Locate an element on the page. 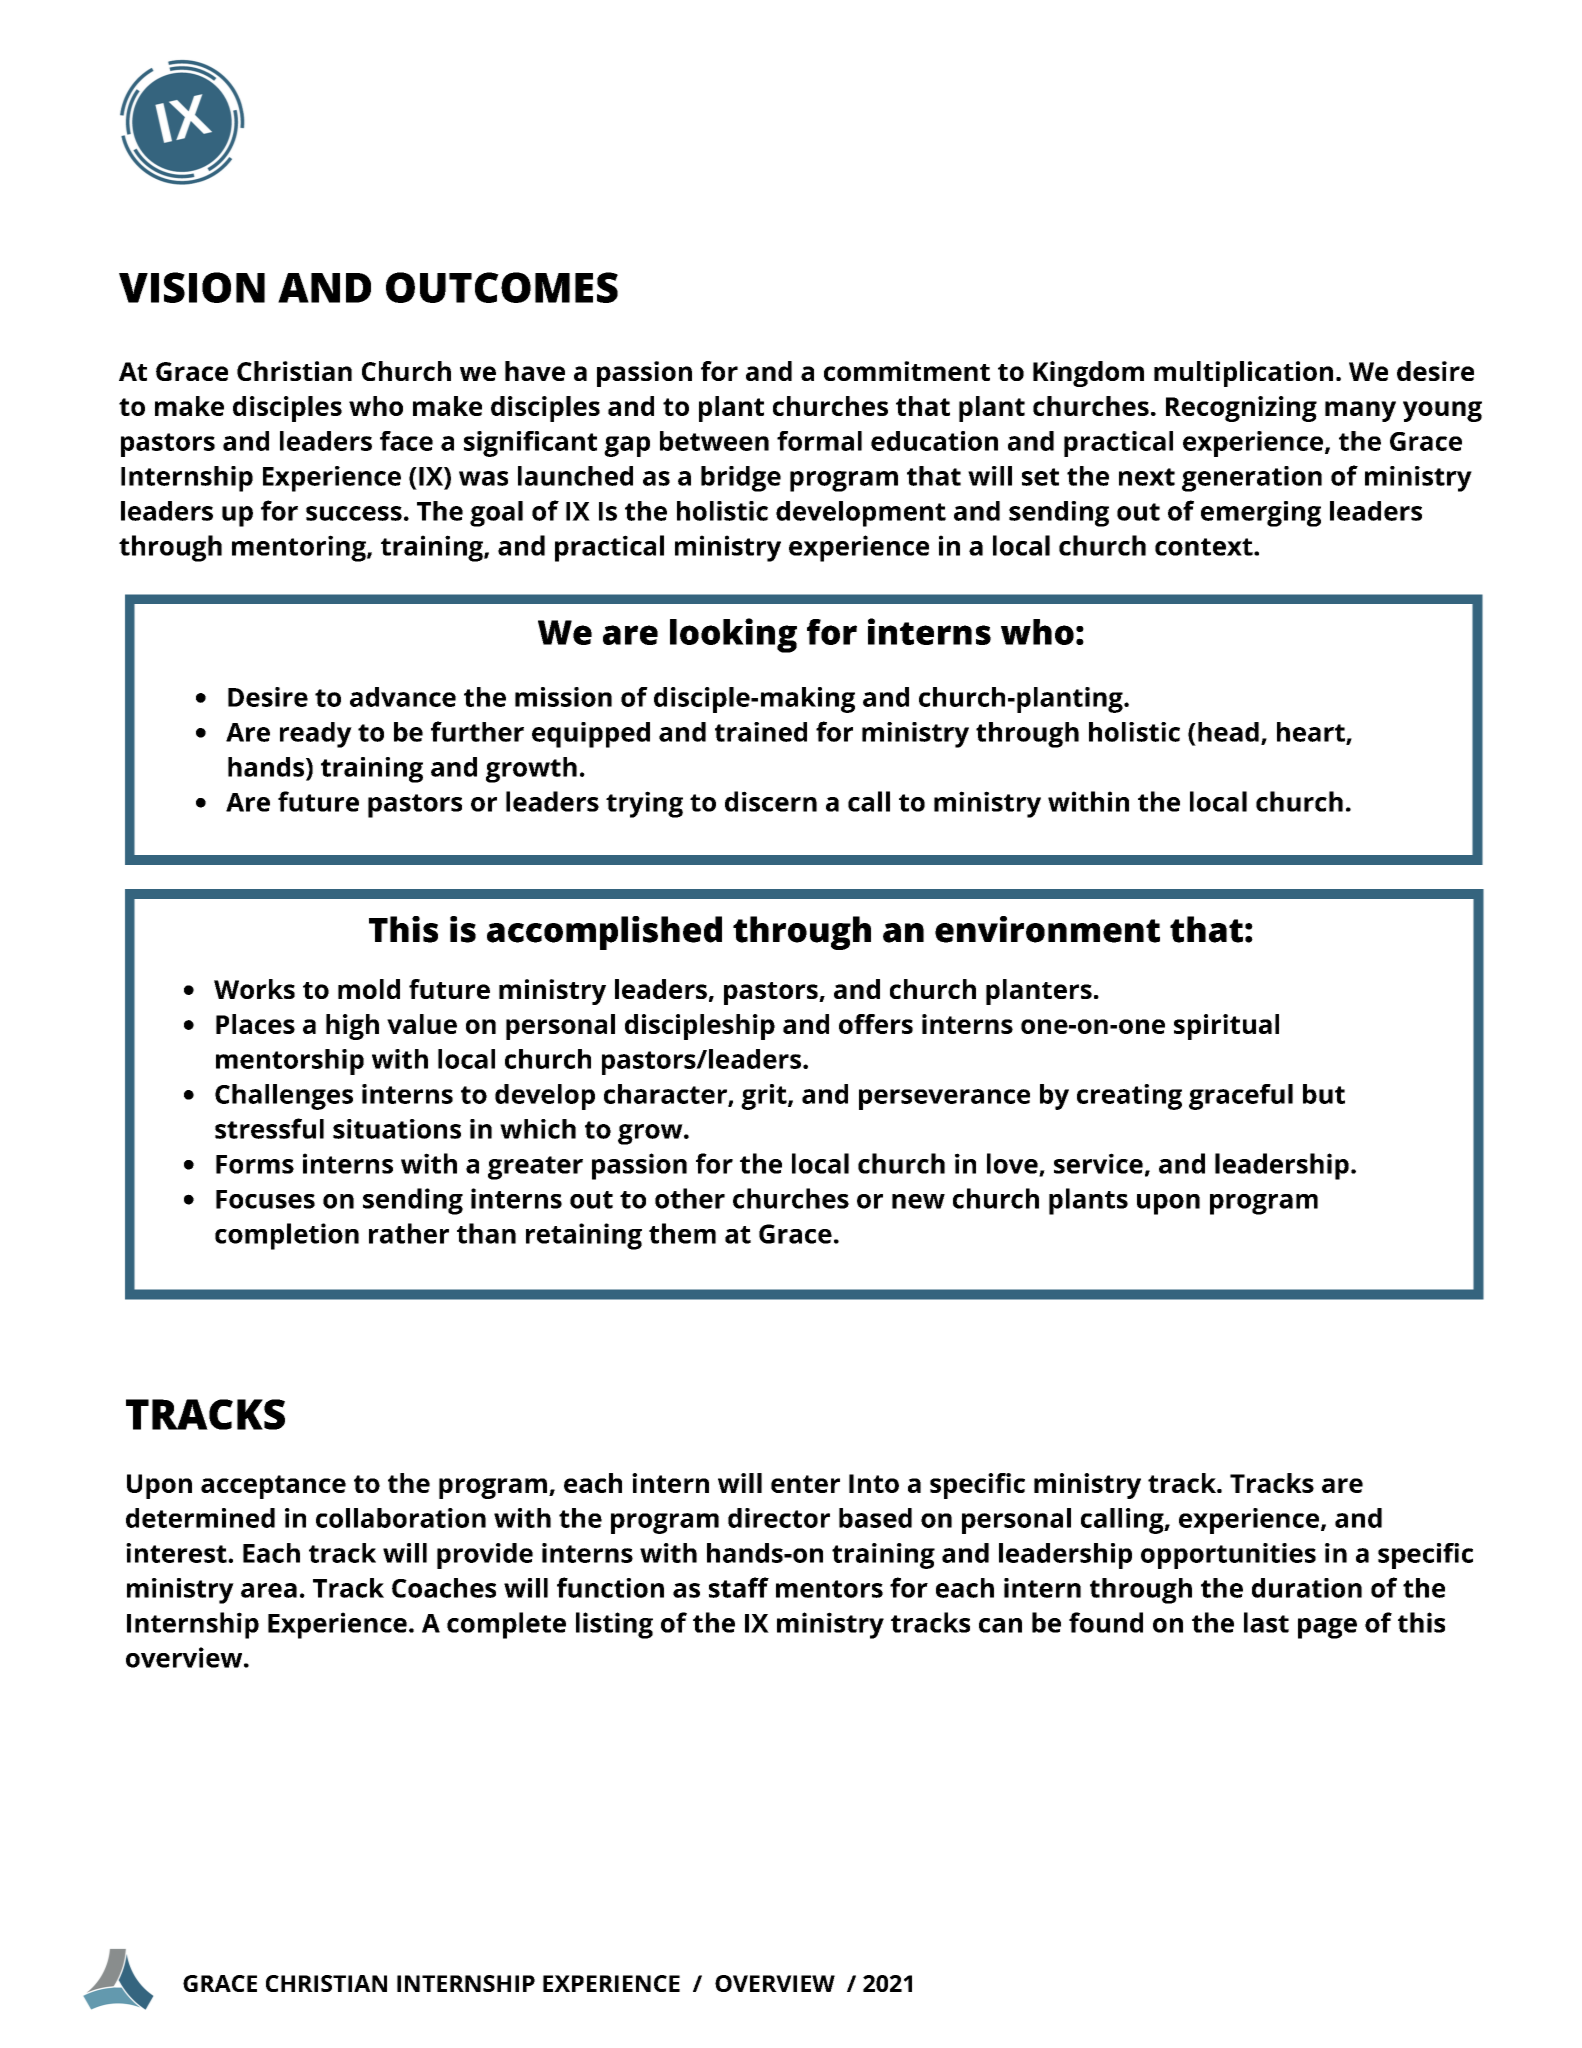 Image resolution: width=1582 pixels, height=2048 pixels. commitment is located at coordinates (907, 371).
